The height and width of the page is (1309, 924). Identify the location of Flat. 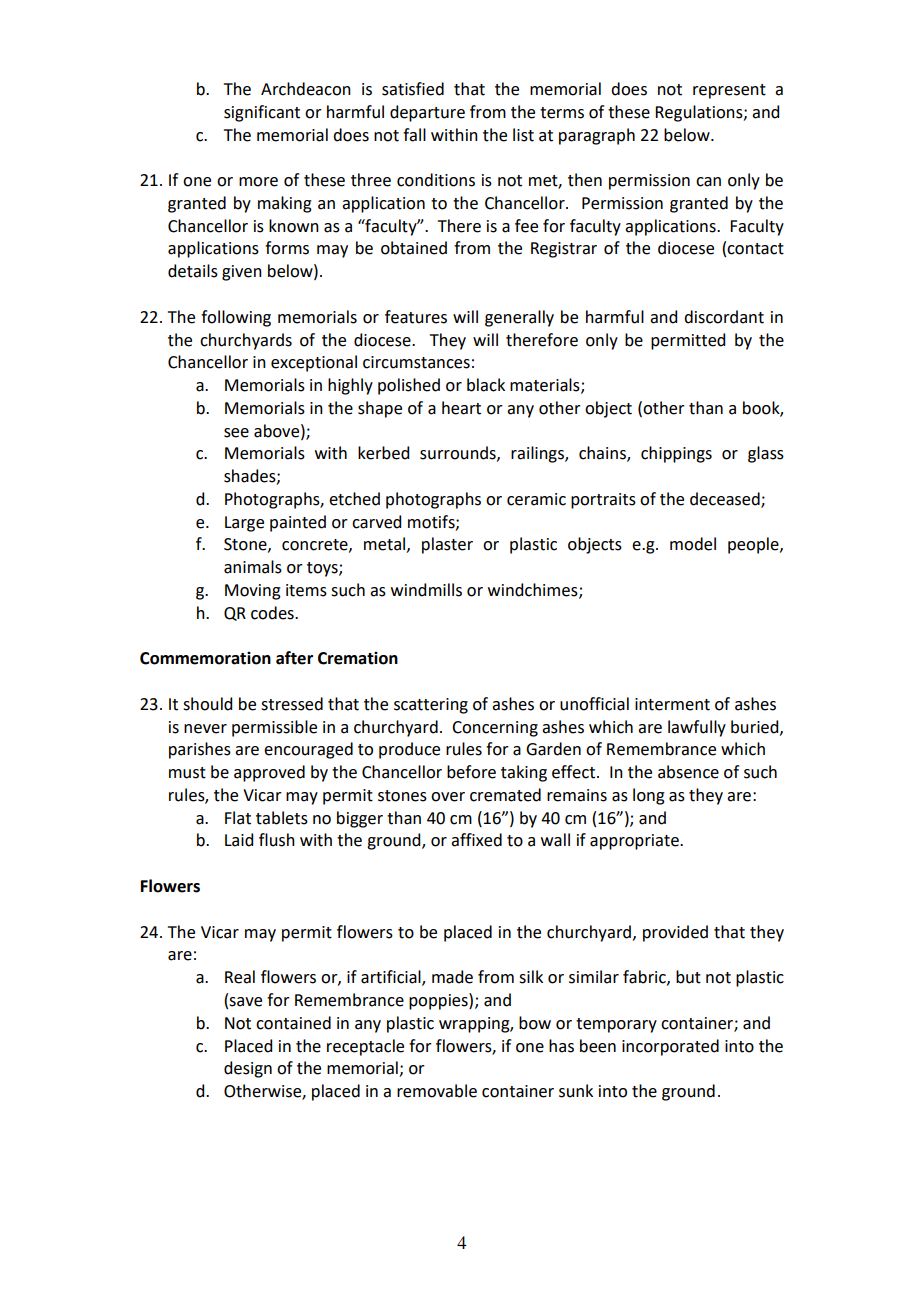
(238, 818).
